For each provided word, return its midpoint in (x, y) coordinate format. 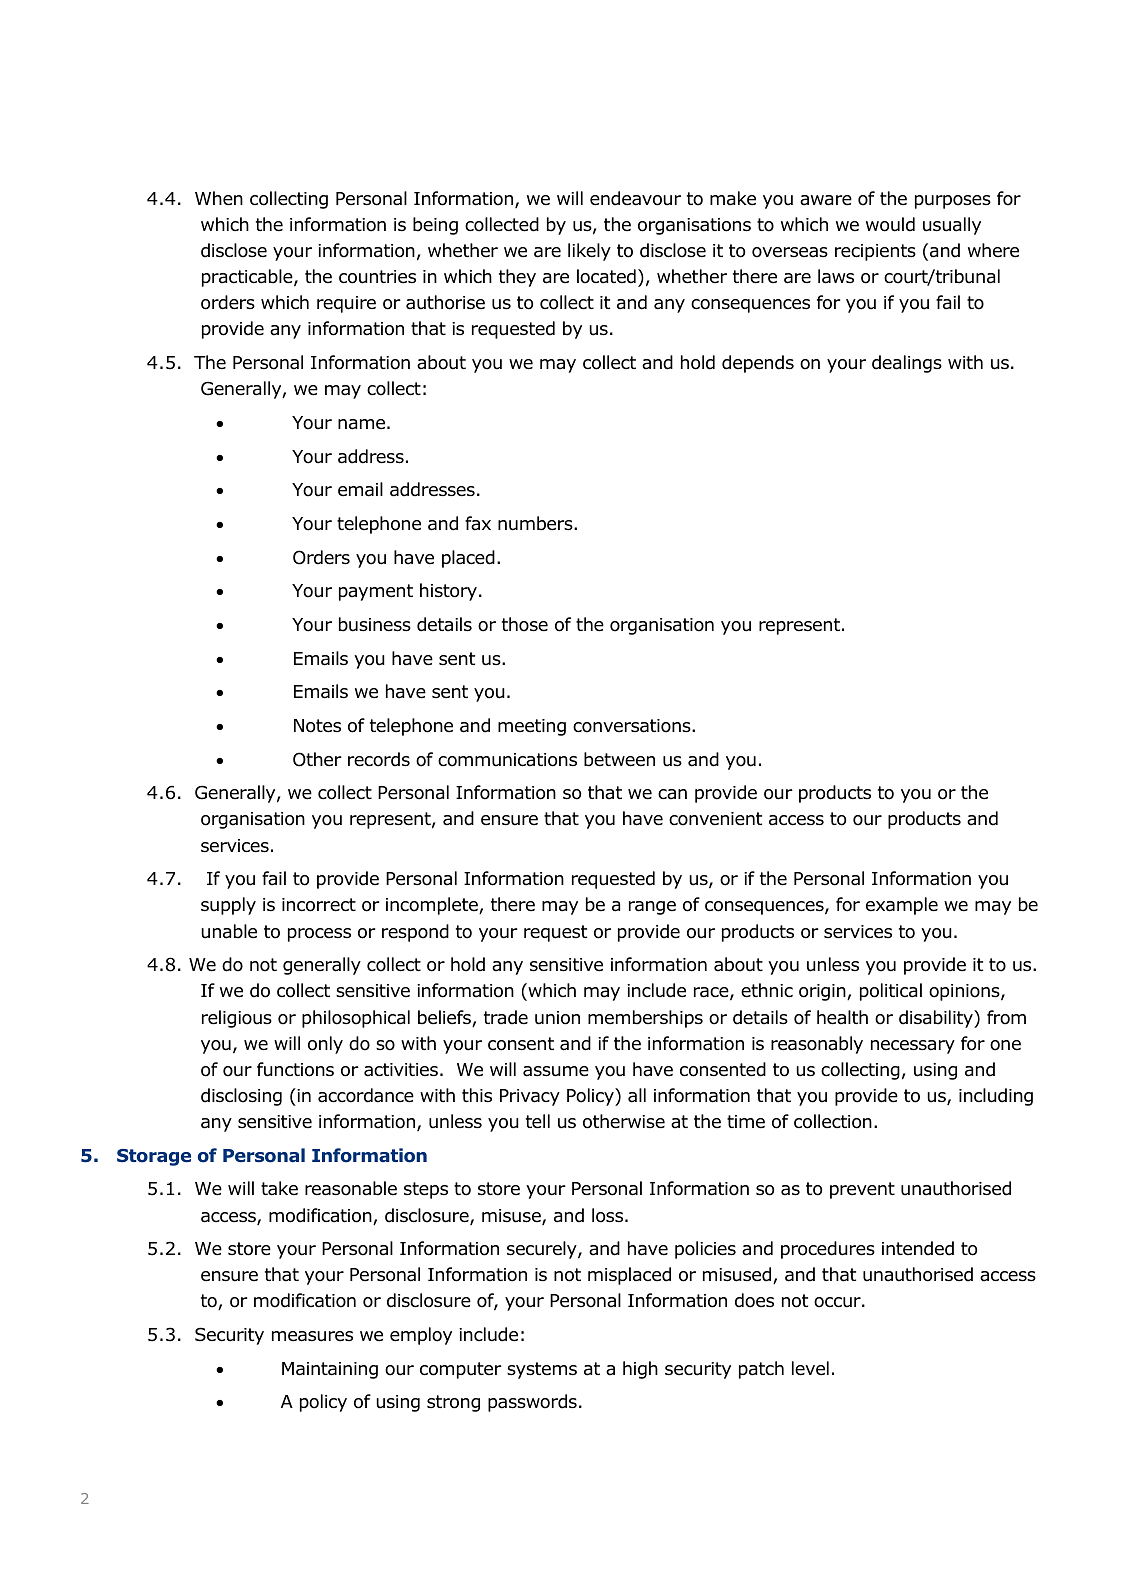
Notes (317, 726)
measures (312, 1336)
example (902, 906)
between (619, 759)
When (219, 198)
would (890, 224)
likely (589, 252)
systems (542, 1370)
